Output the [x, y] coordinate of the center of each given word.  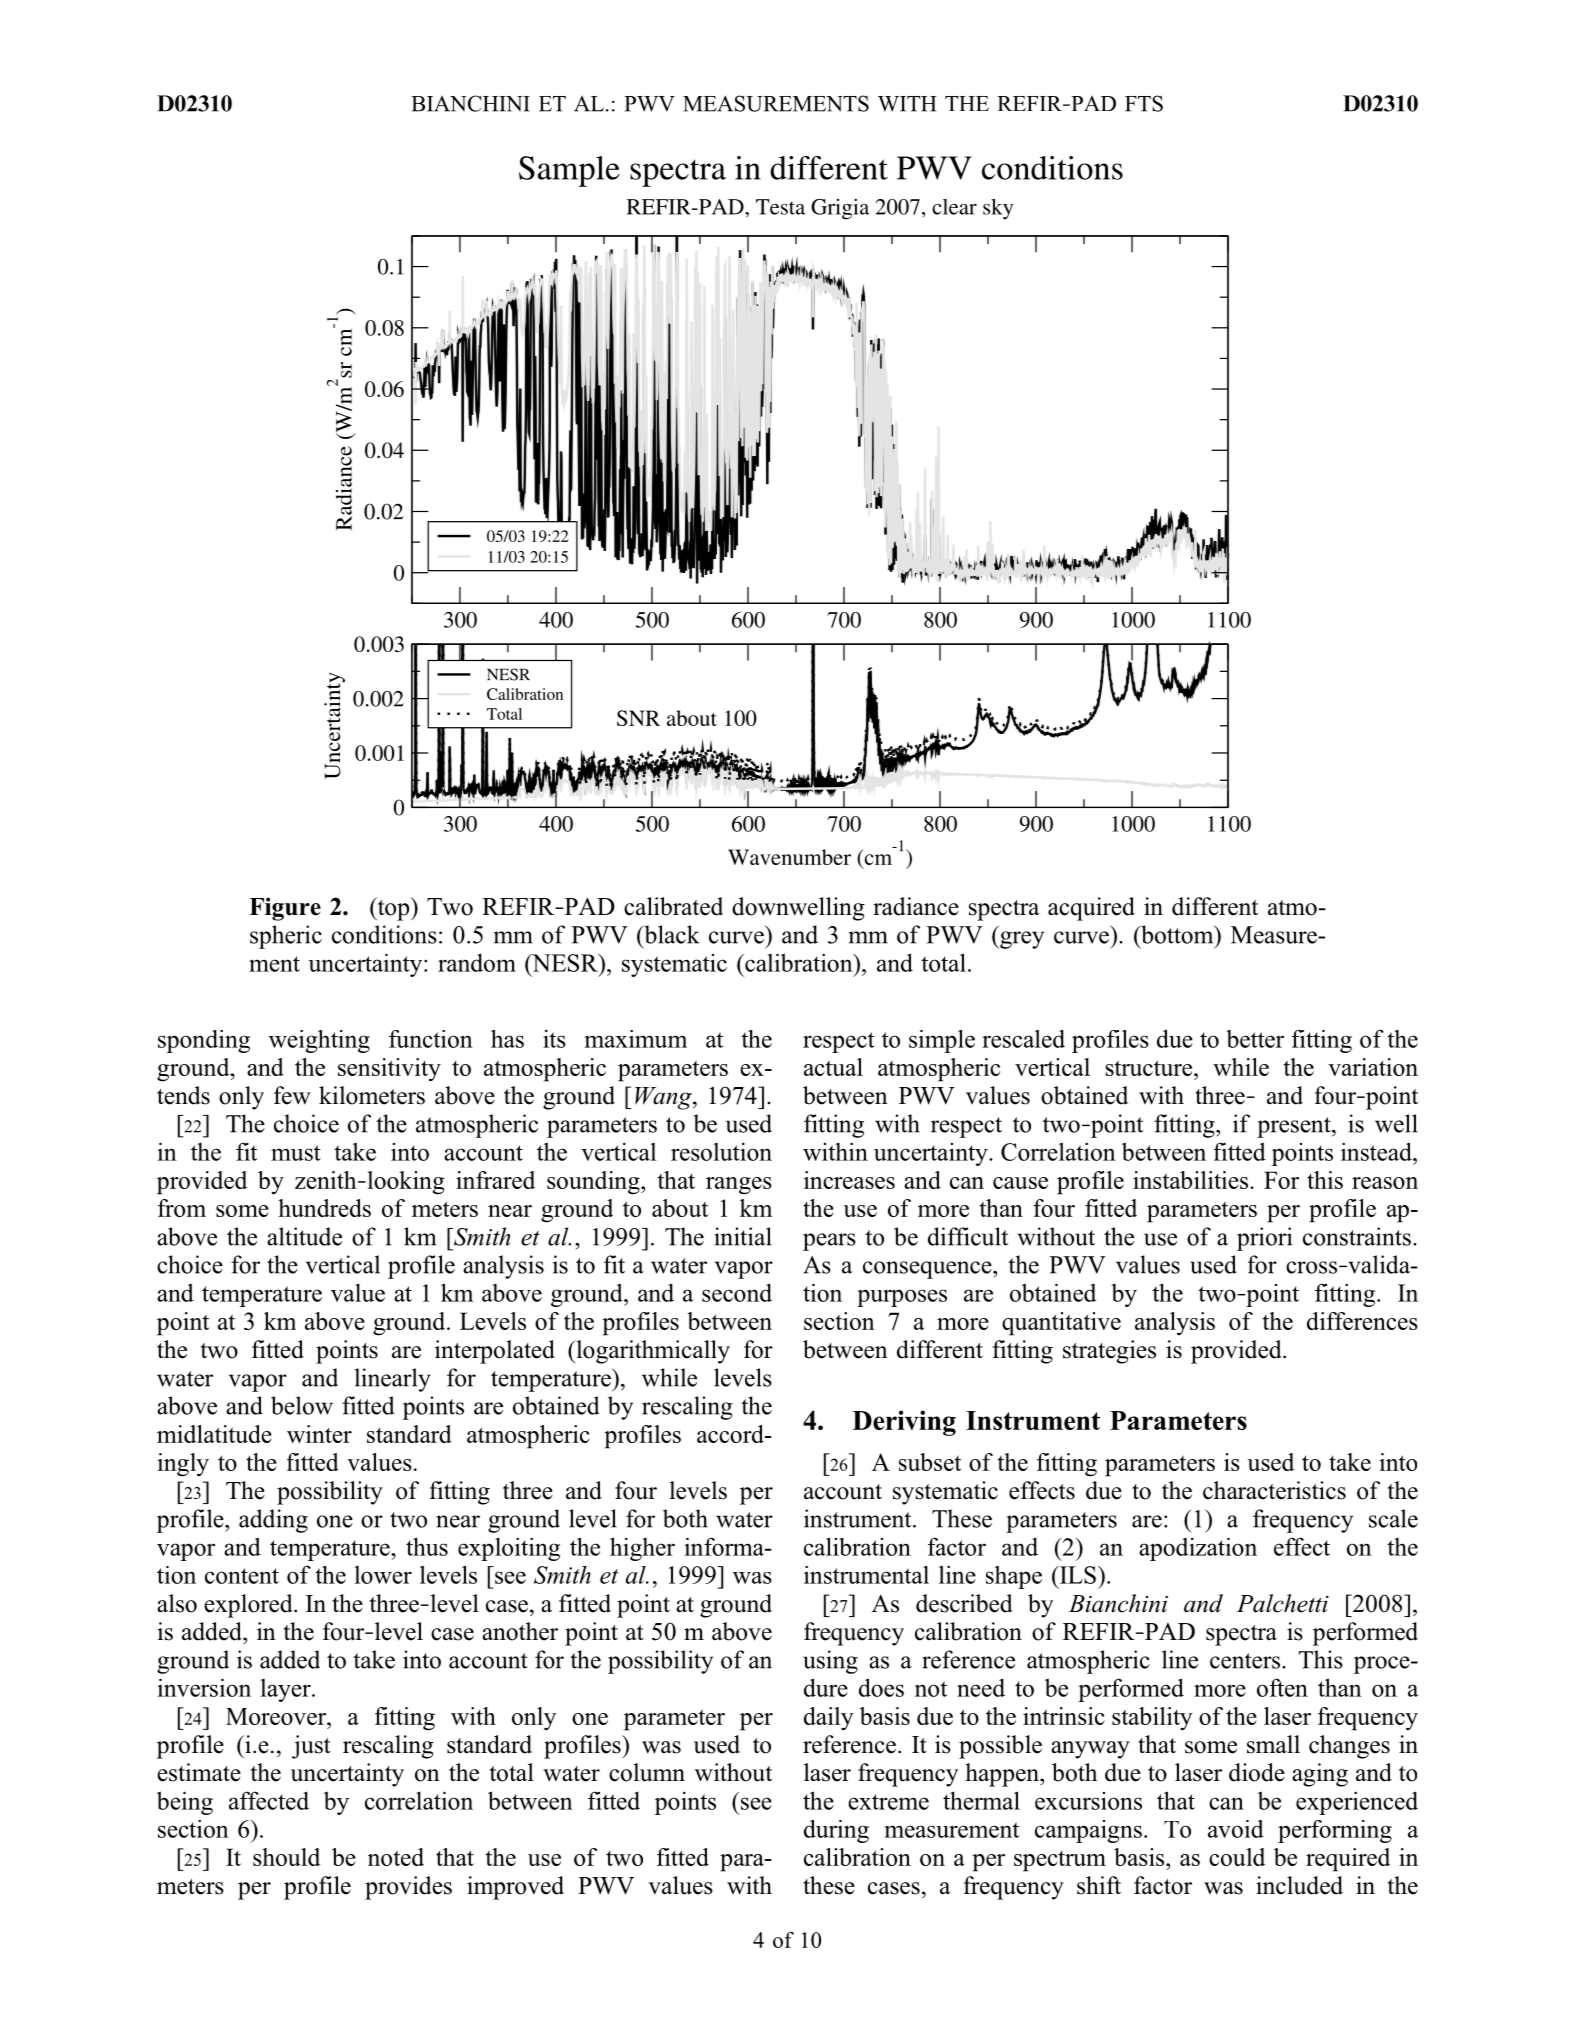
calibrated [673, 906]
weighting [319, 1041]
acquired [1091, 909]
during [836, 1831]
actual [833, 1067]
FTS [1144, 103]
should [286, 1857]
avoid [1236, 1829]
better [1255, 1039]
